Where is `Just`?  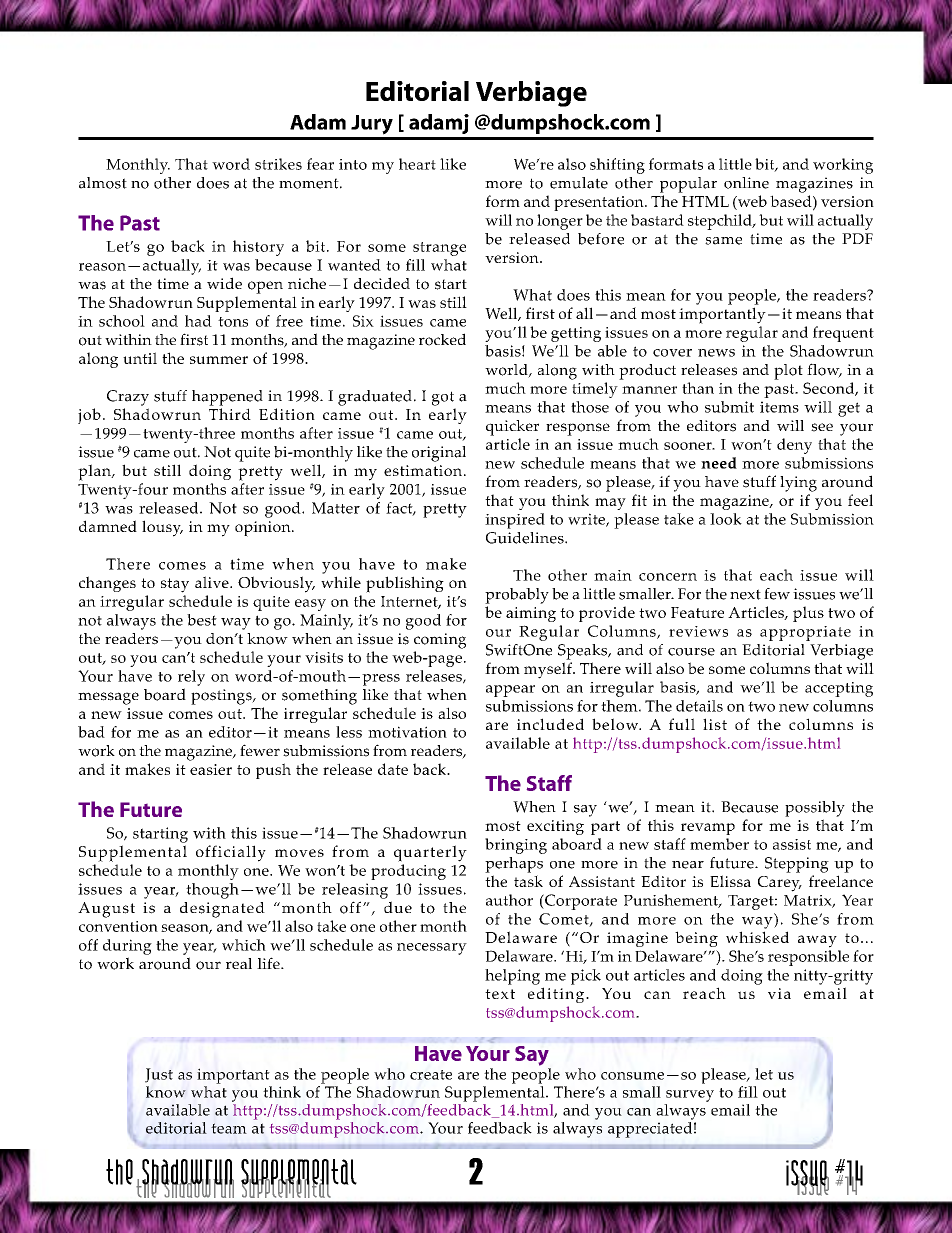
Just is located at coordinates (159, 1075).
